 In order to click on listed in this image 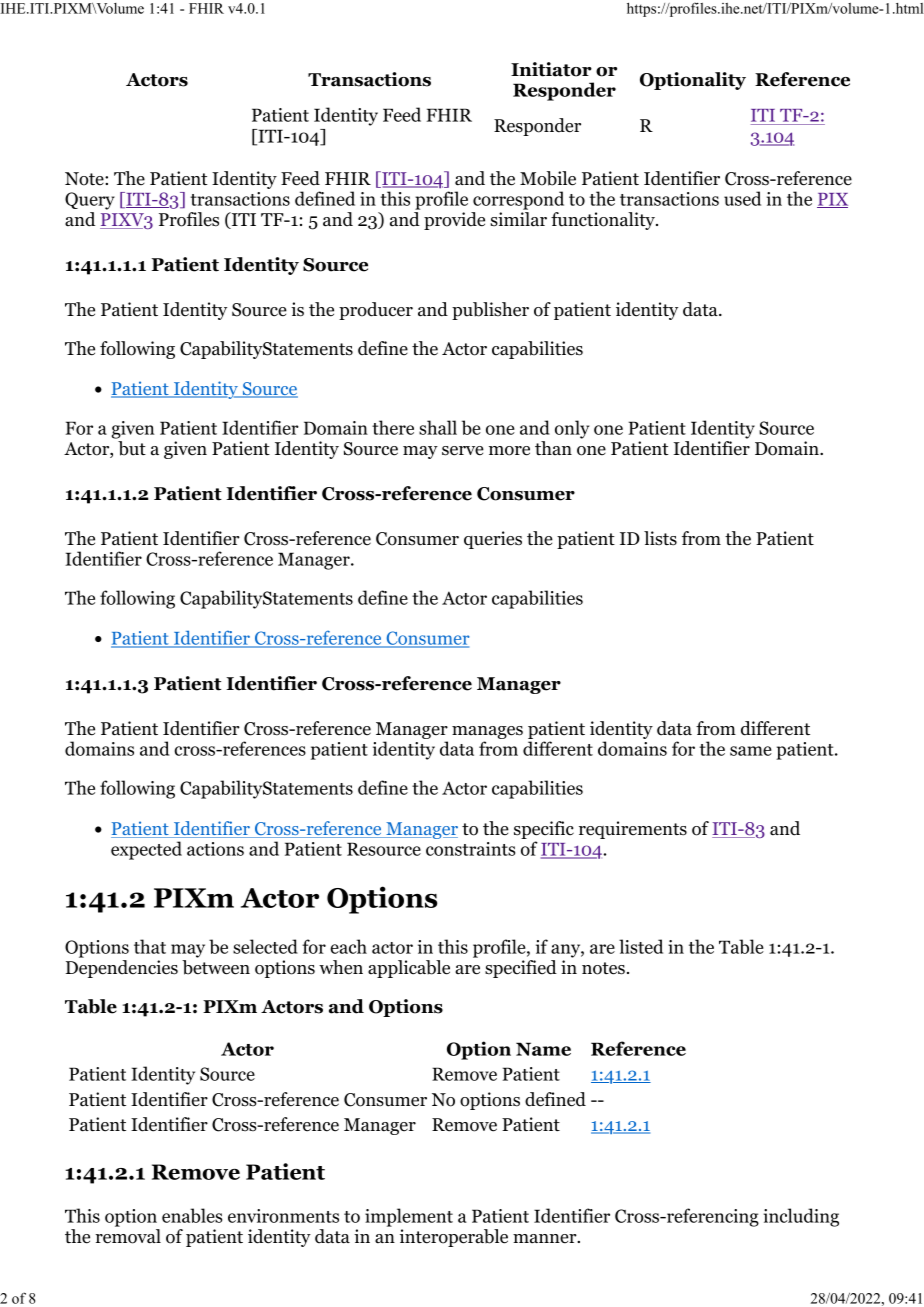, I will do `click(641, 946)`.
